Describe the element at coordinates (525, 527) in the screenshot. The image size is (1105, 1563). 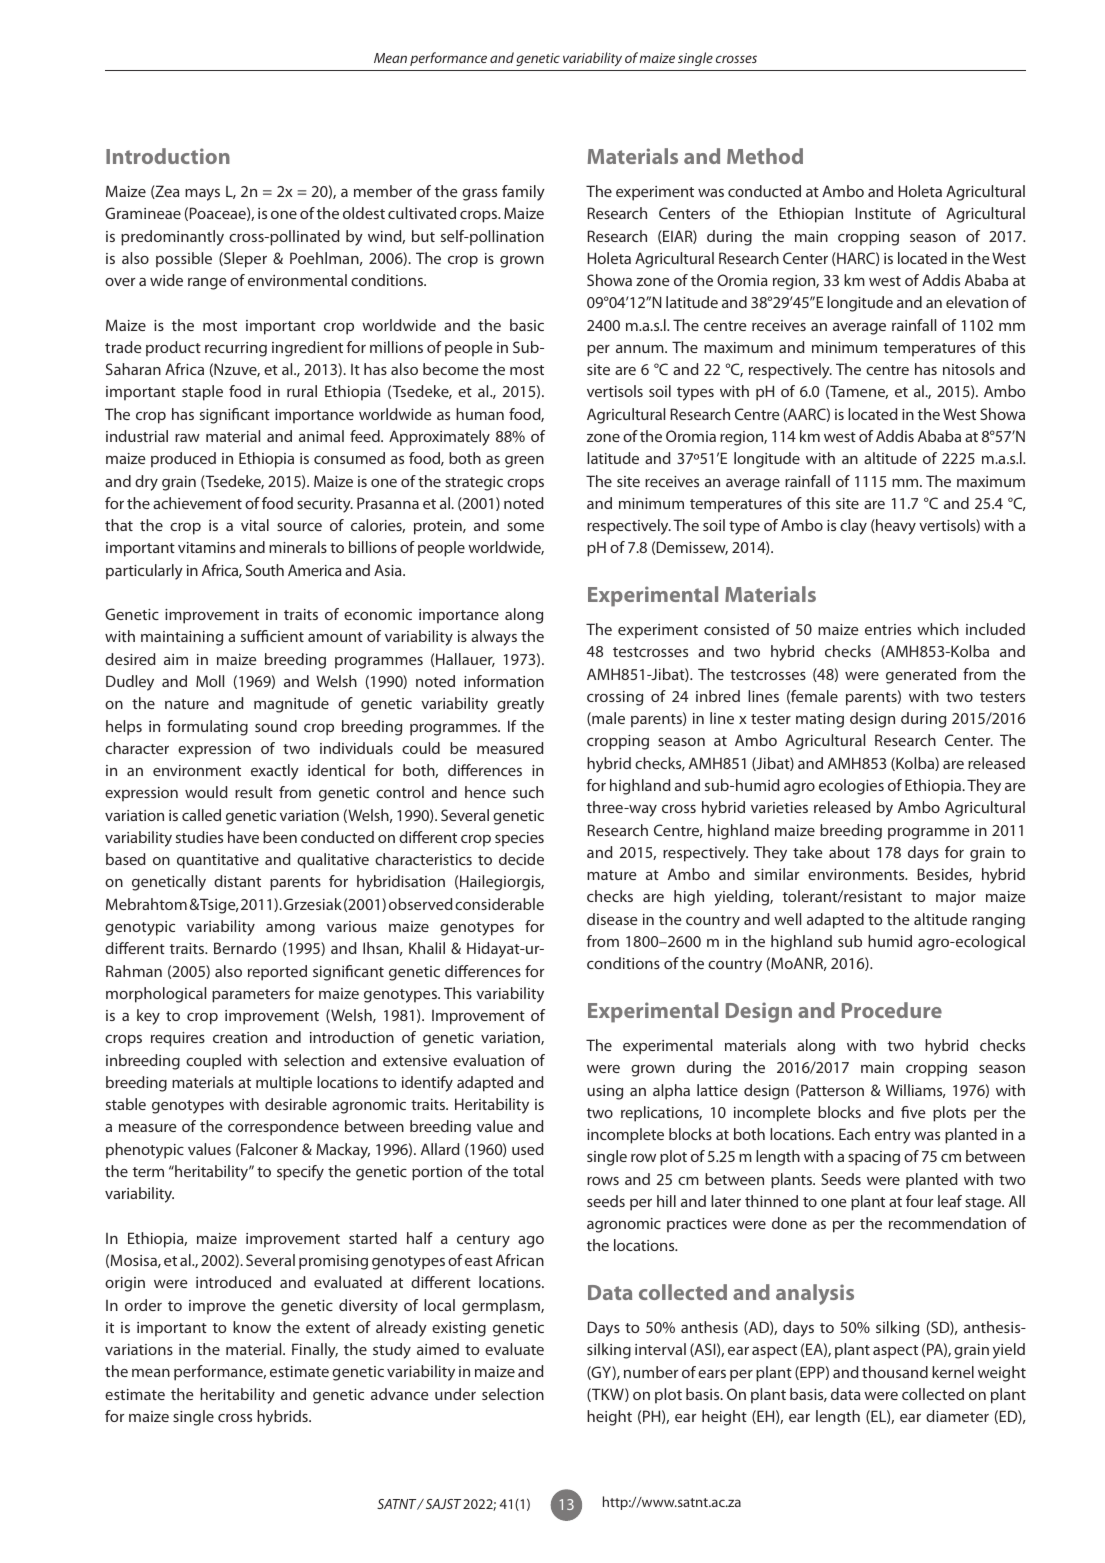
I see `some` at that location.
